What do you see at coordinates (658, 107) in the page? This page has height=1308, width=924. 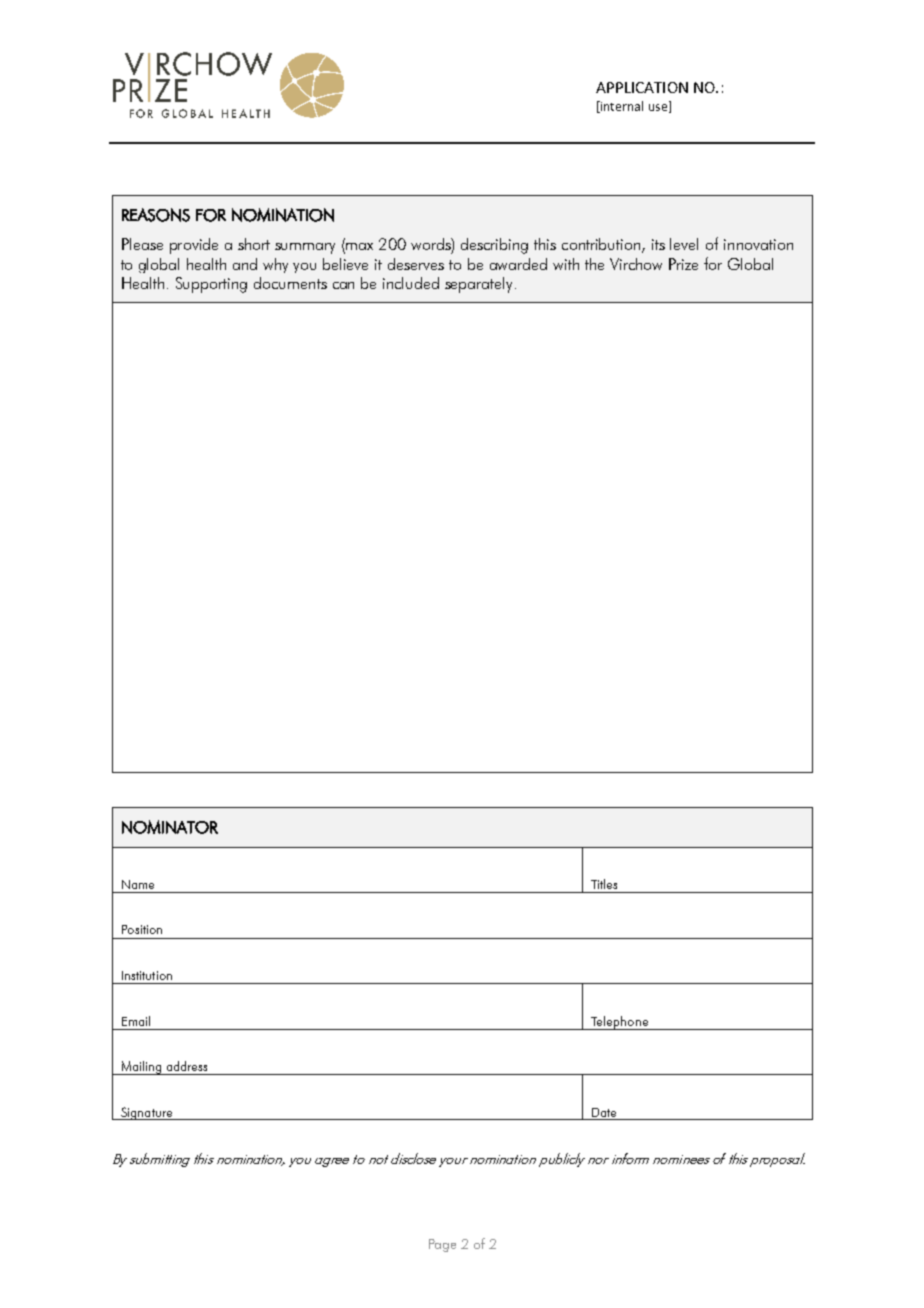 I see `use` at bounding box center [658, 107].
